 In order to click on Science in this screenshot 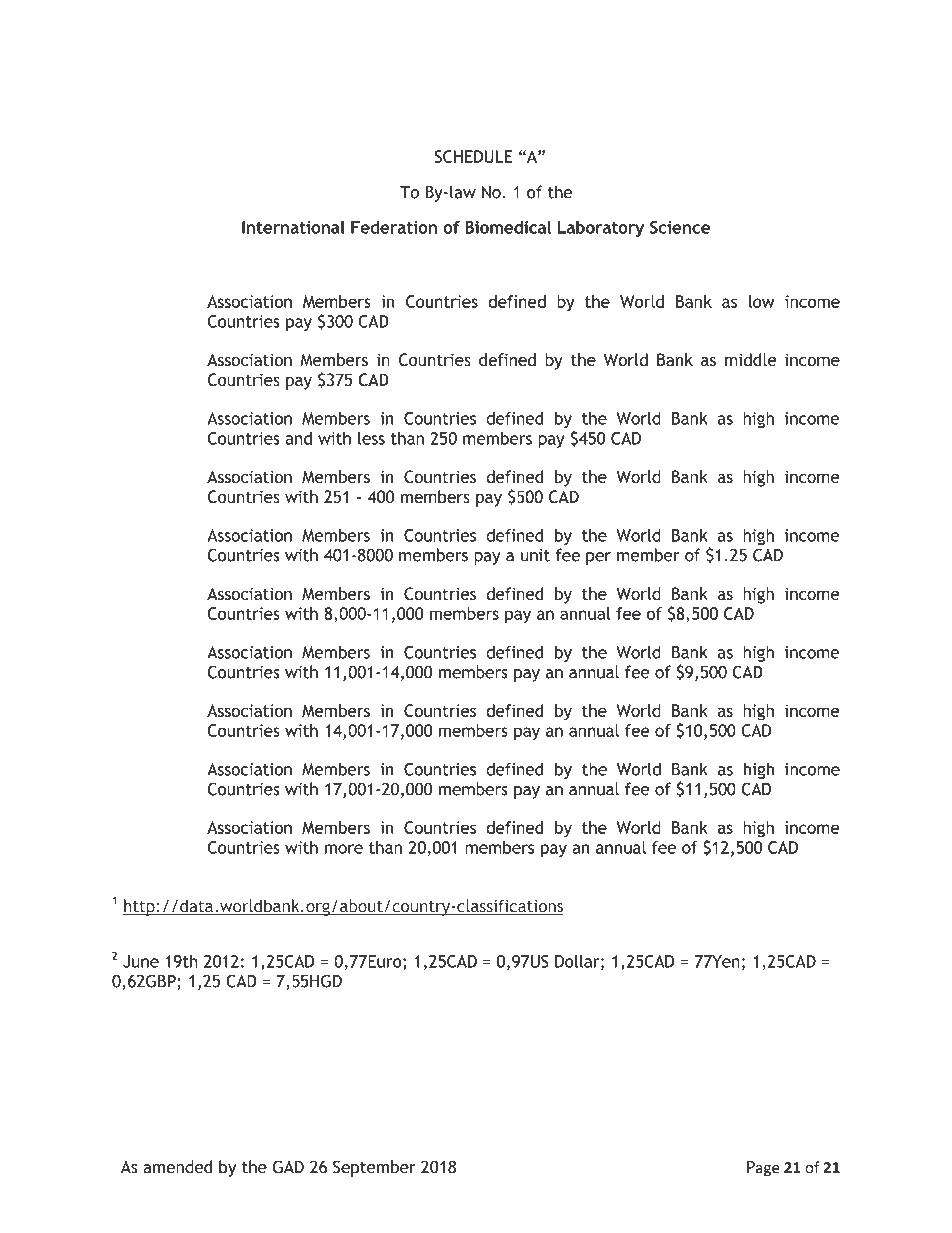, I will do `click(680, 227)`.
